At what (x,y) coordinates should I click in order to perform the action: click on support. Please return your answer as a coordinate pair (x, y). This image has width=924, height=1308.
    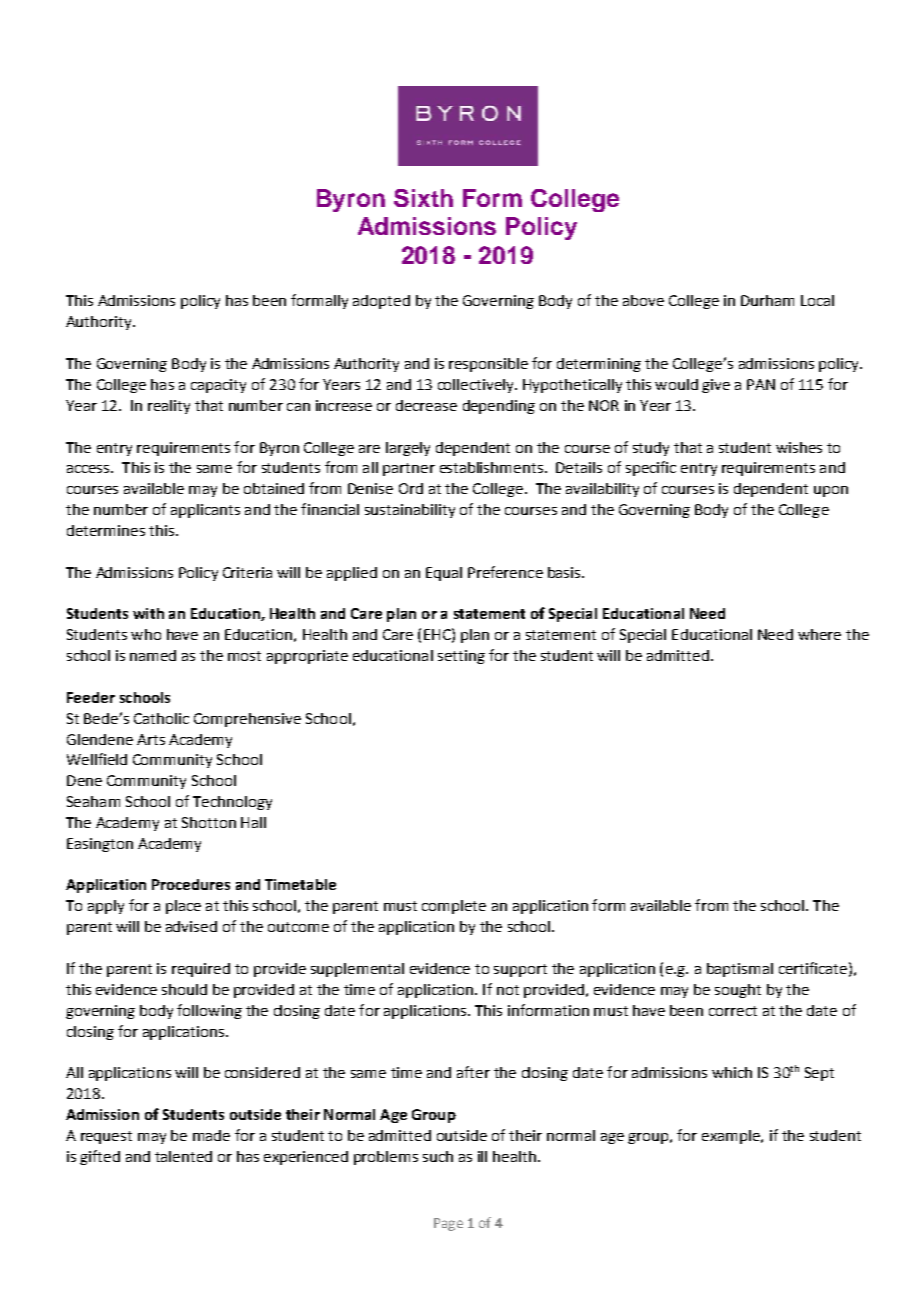
    Looking at the image, I should click on (520, 970).
